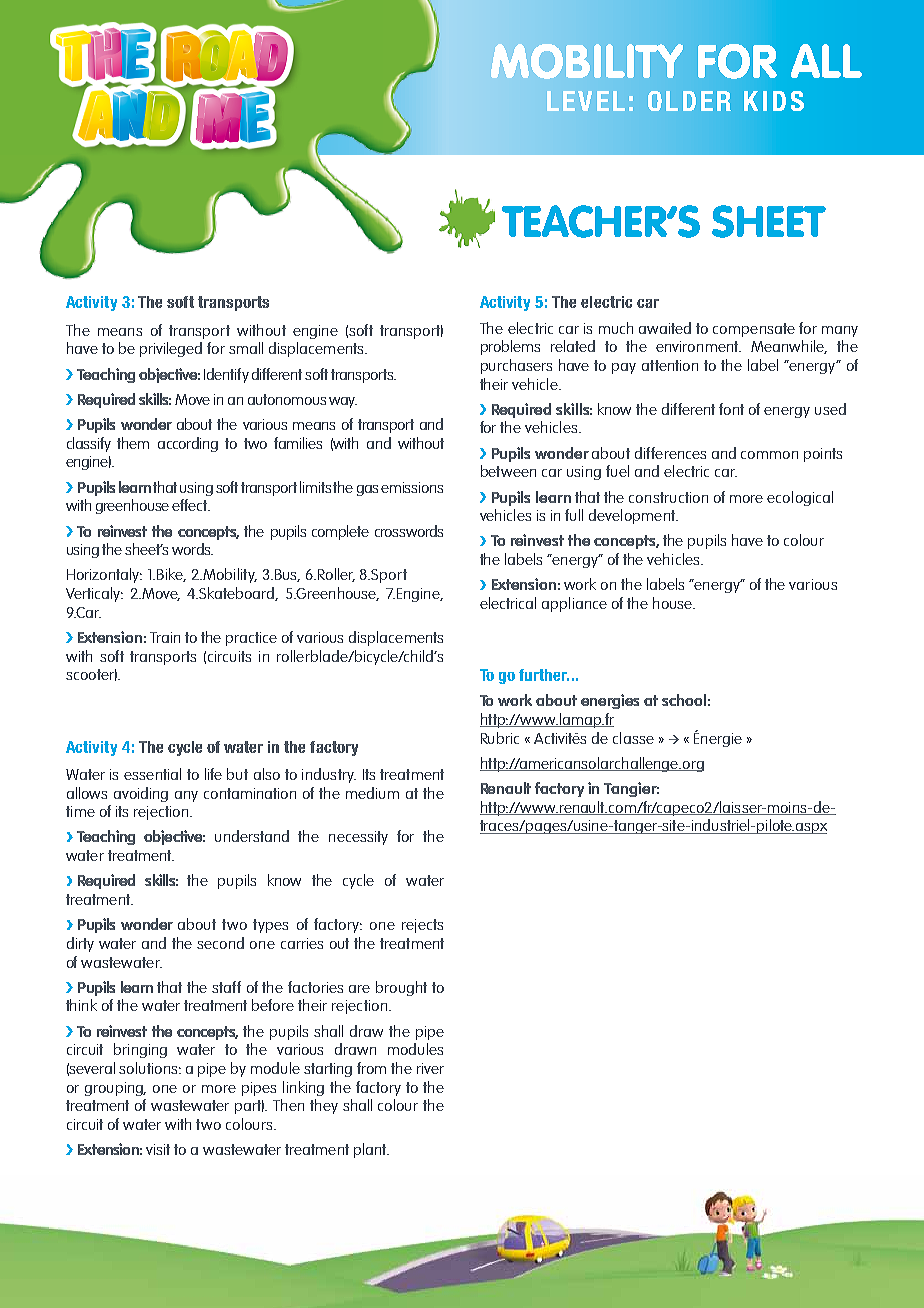 Image resolution: width=924 pixels, height=1308 pixels. I want to click on visit, so click(158, 1149).
